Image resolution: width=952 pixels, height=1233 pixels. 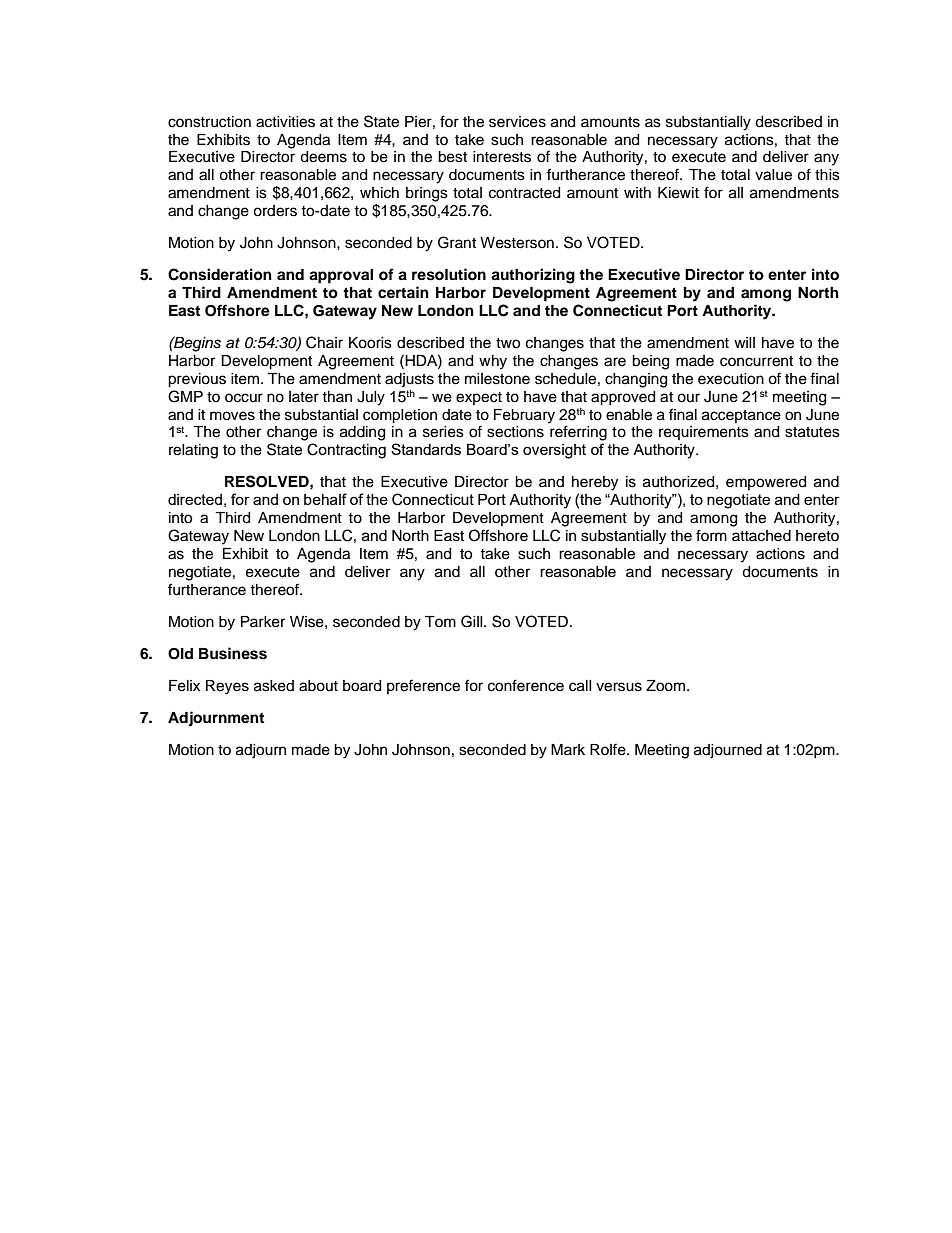 I want to click on interests, so click(x=502, y=157).
